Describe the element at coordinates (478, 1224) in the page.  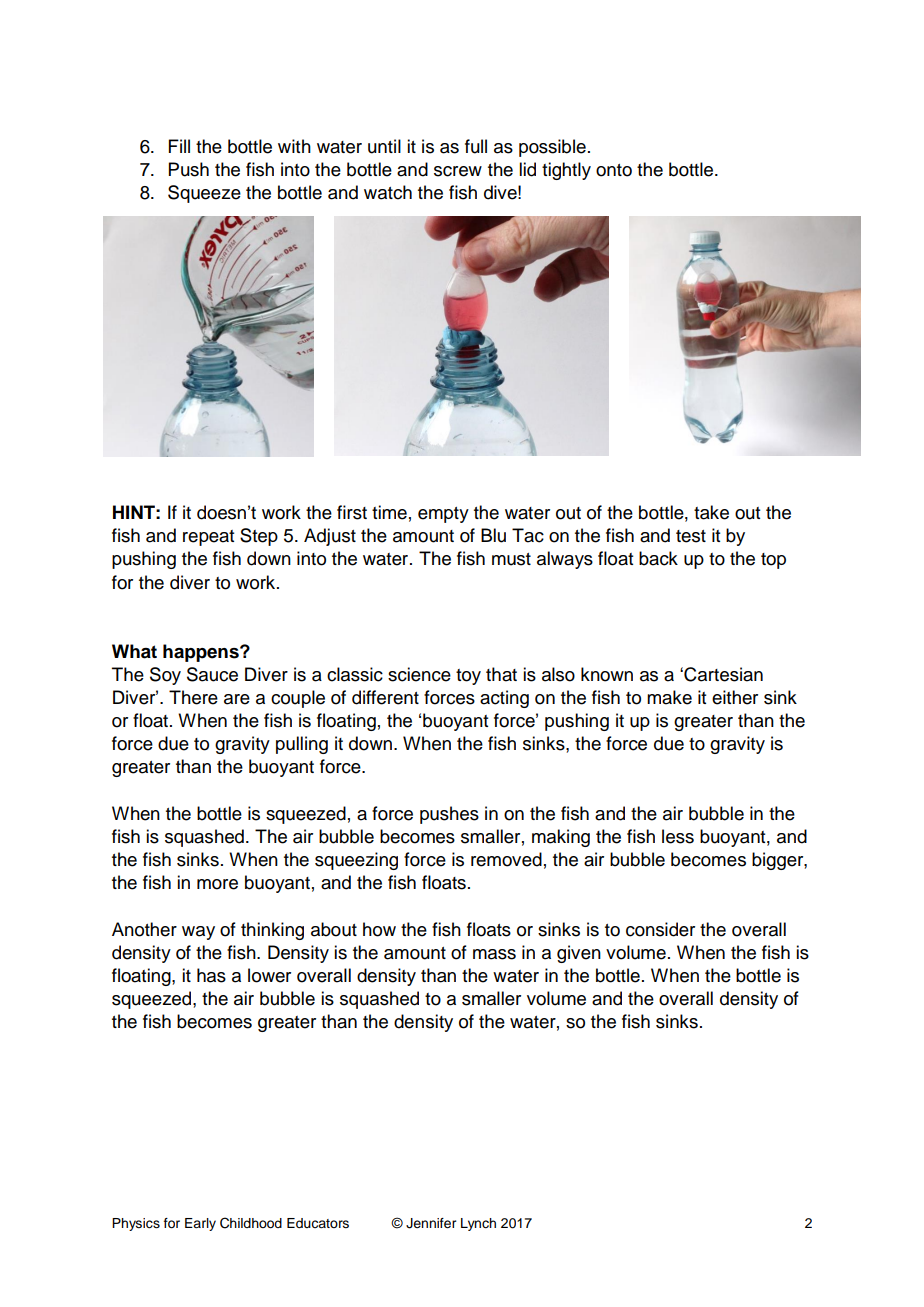
I see `Lynch` at that location.
